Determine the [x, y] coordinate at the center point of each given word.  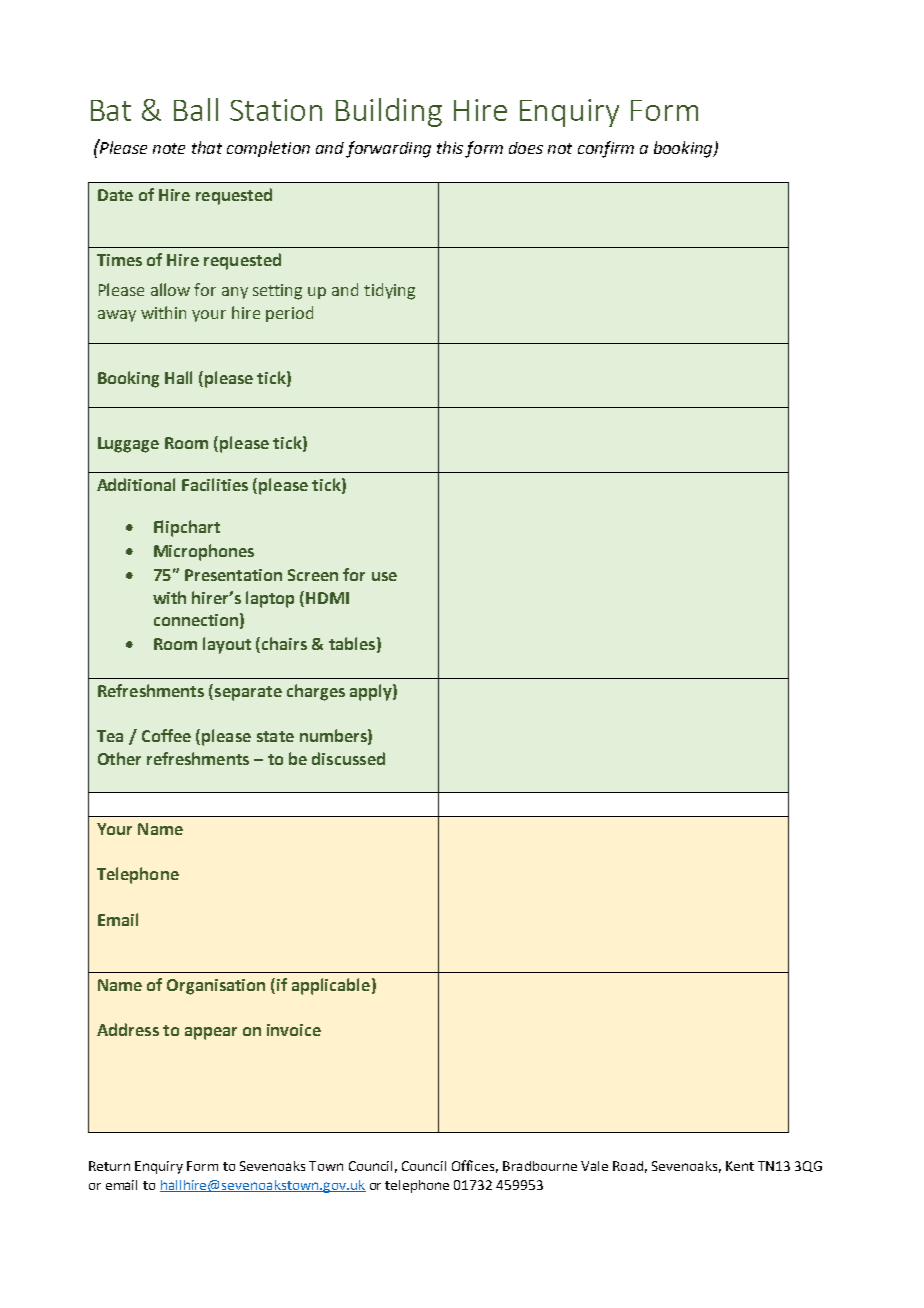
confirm [606, 149]
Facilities [215, 484]
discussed [348, 758]
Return [109, 1166]
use [384, 576]
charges [316, 692]
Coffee [166, 735]
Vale [594, 1166]
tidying [389, 291]
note [169, 148]
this [450, 147]
